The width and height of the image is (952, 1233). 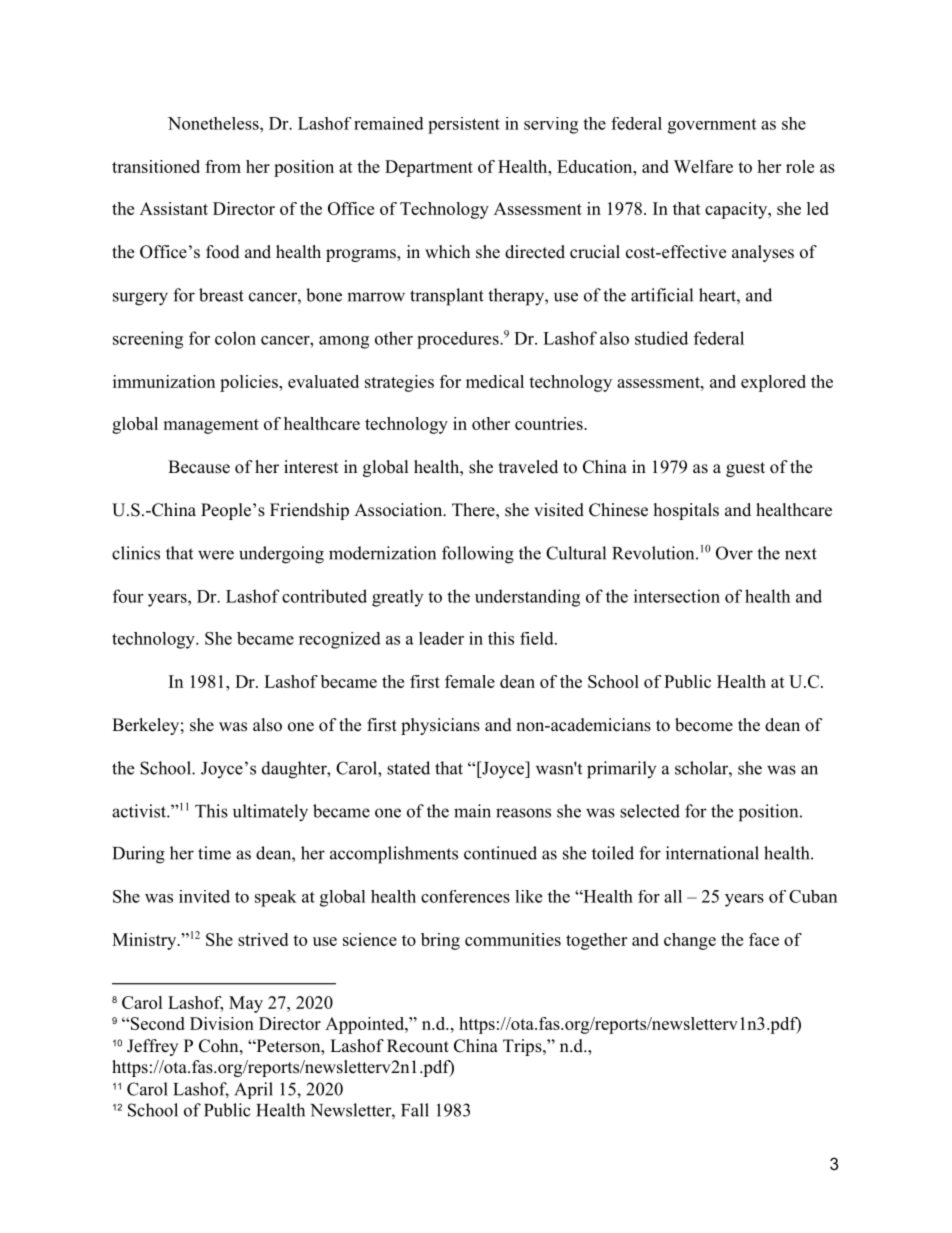 What do you see at coordinates (214, 853) in the image?
I see `time` at bounding box center [214, 853].
